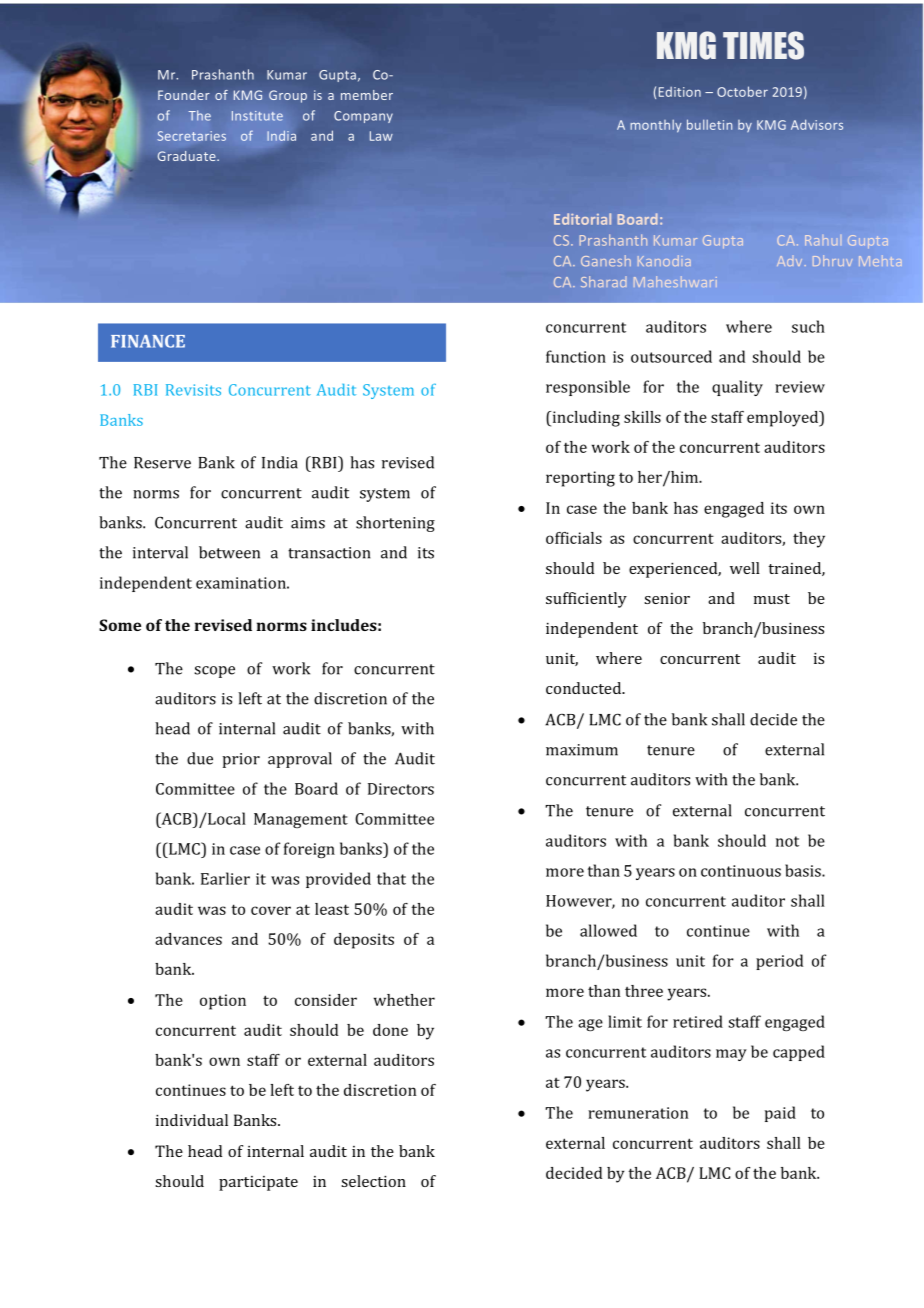 This screenshot has width=924, height=1308. Describe the element at coordinates (367, 95) in the screenshot. I see `member` at that location.
